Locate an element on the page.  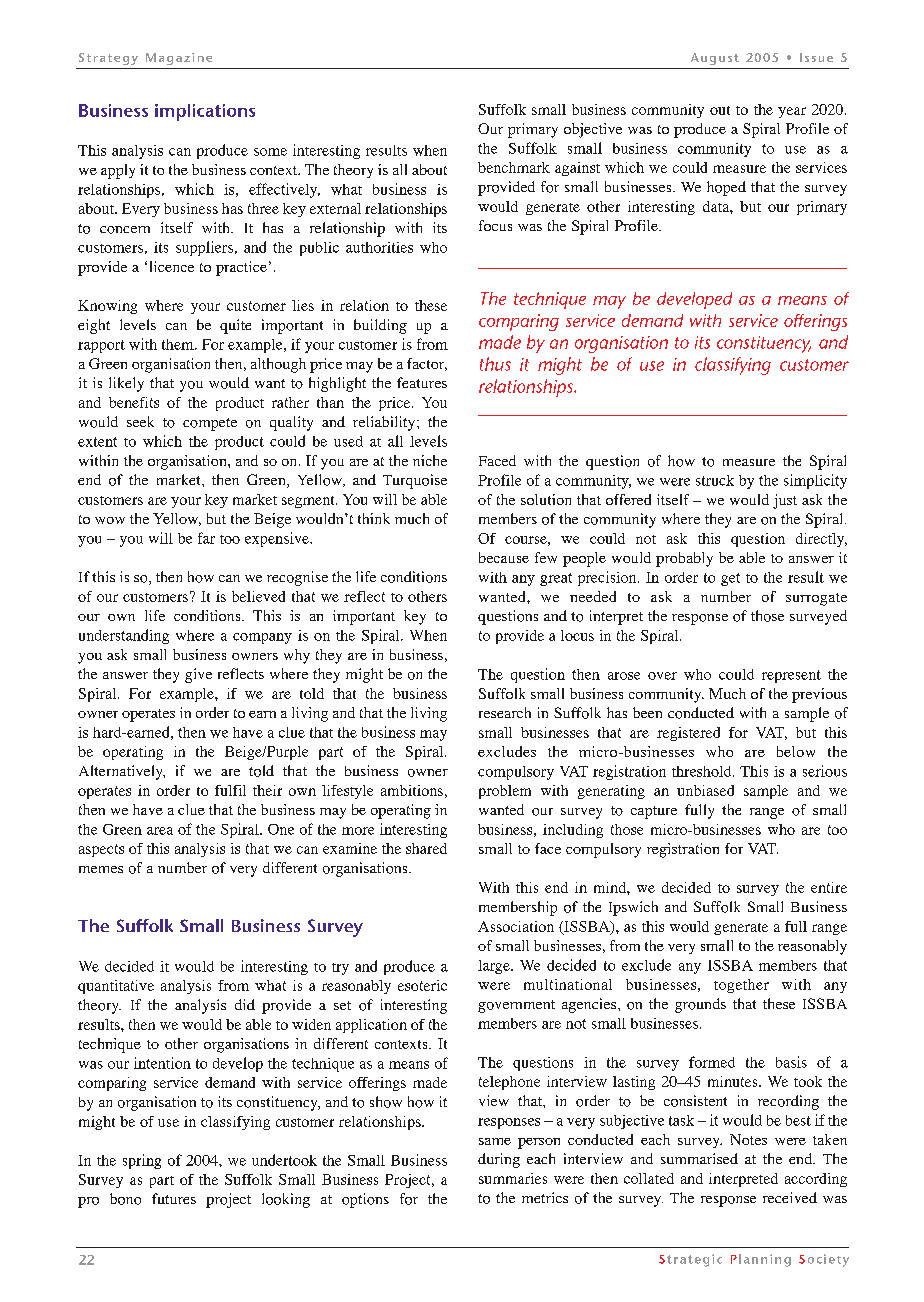
struck is located at coordinates (715, 480).
